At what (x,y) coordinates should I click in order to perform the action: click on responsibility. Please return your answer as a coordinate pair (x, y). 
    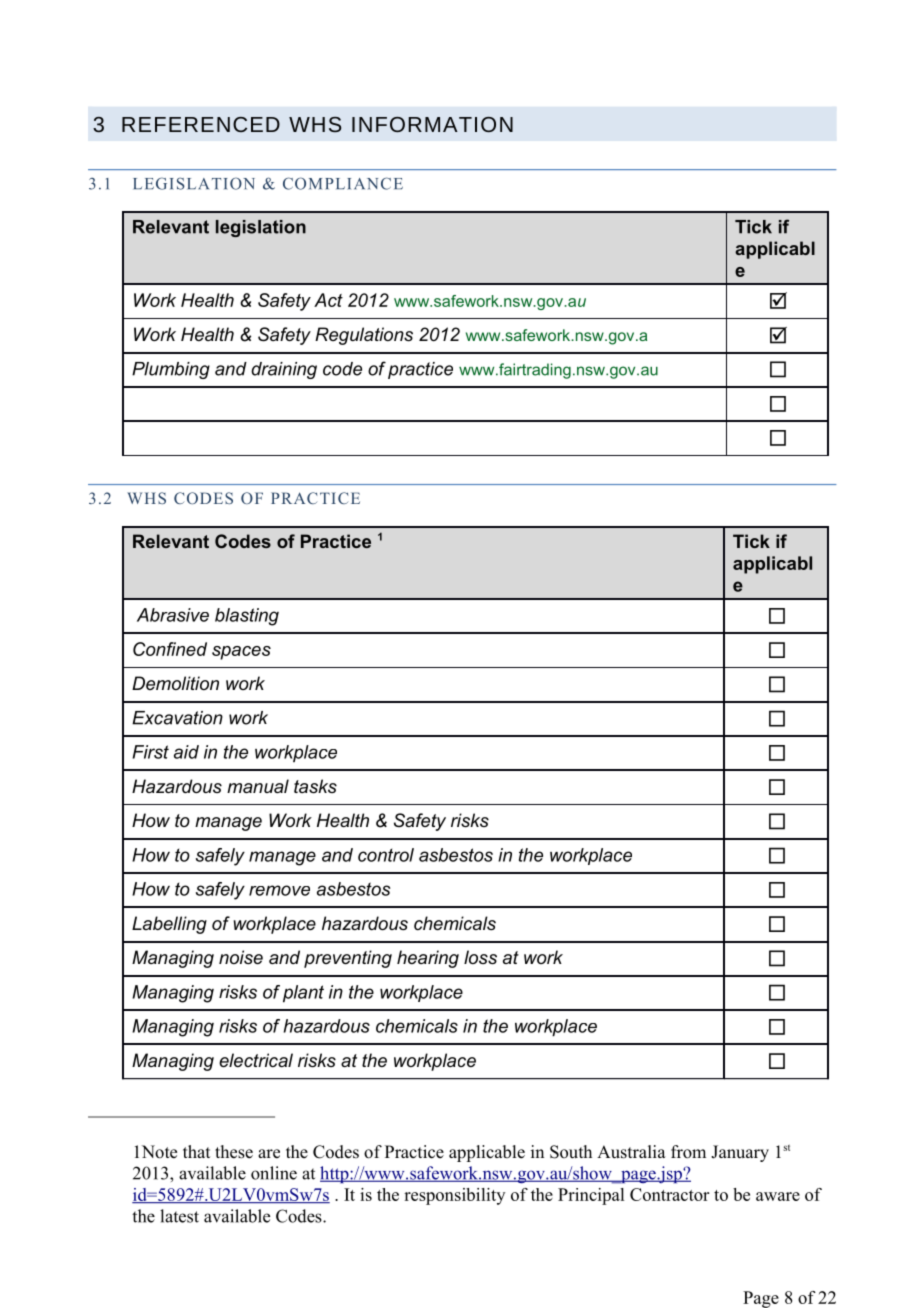
    Looking at the image, I should click on (454, 1196).
